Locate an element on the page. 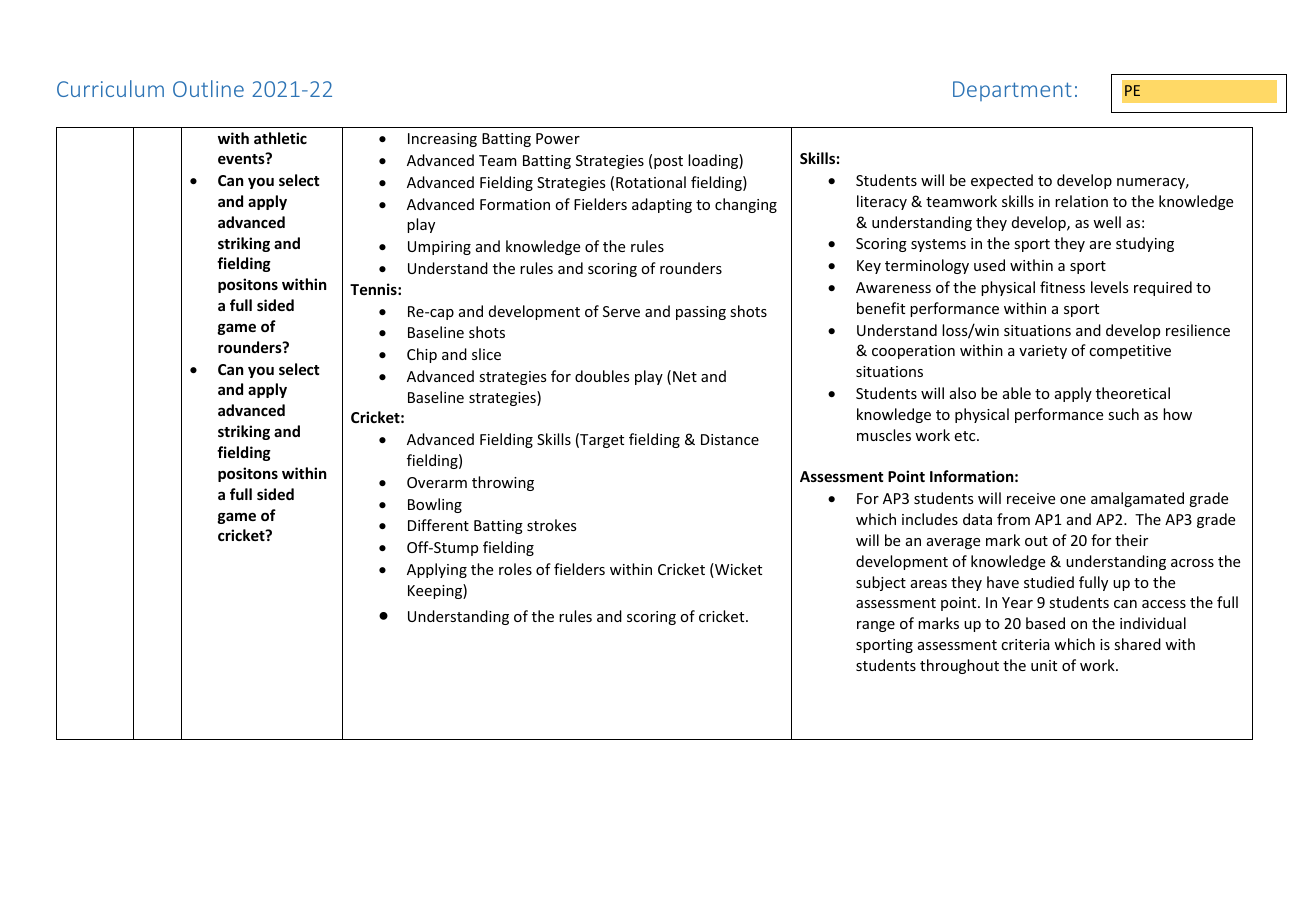 This page has width=1308, height=924. able is located at coordinates (1017, 393).
